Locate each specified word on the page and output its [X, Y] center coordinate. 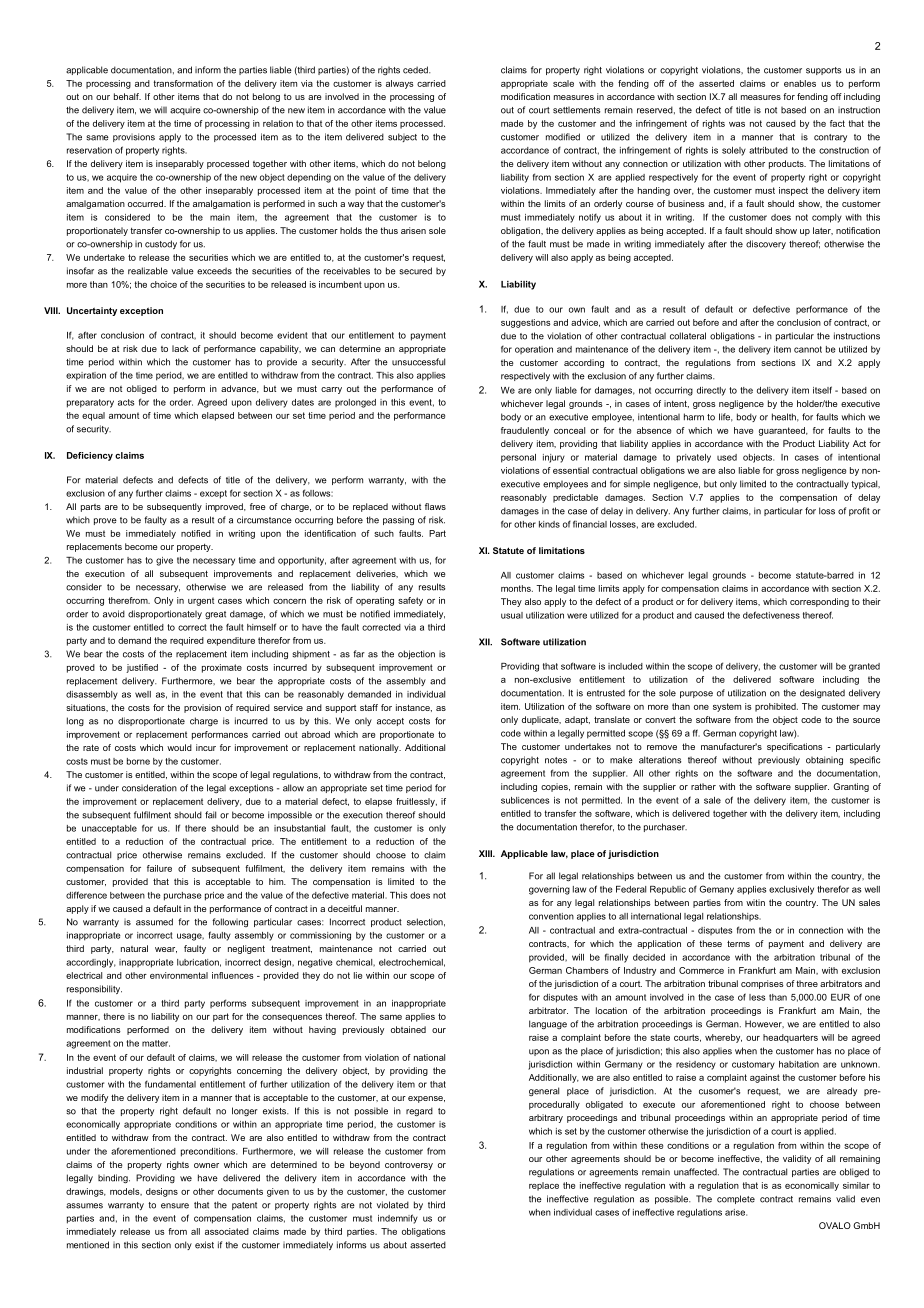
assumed [154, 922]
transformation [183, 83]
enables [800, 83]
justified [142, 668]
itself [822, 390]
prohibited [776, 707]
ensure [175, 1206]
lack [180, 348]
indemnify [398, 1219]
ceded [416, 70]
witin [755, 902]
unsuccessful [418, 362]
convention [551, 916]
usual [512, 615]
